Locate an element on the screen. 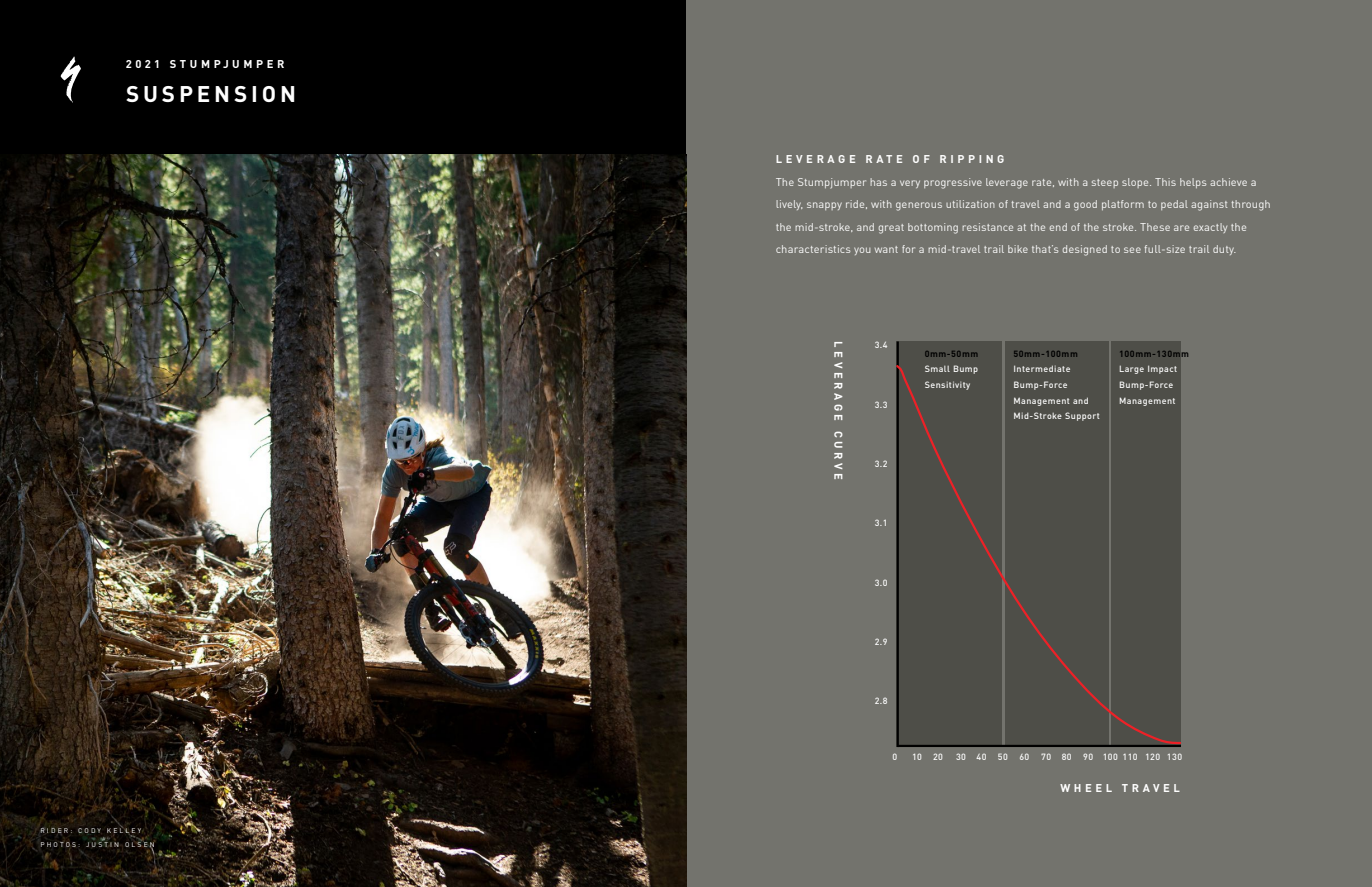 Image resolution: width=1372 pixels, height=887 pixels. Support is located at coordinates (1082, 416).
